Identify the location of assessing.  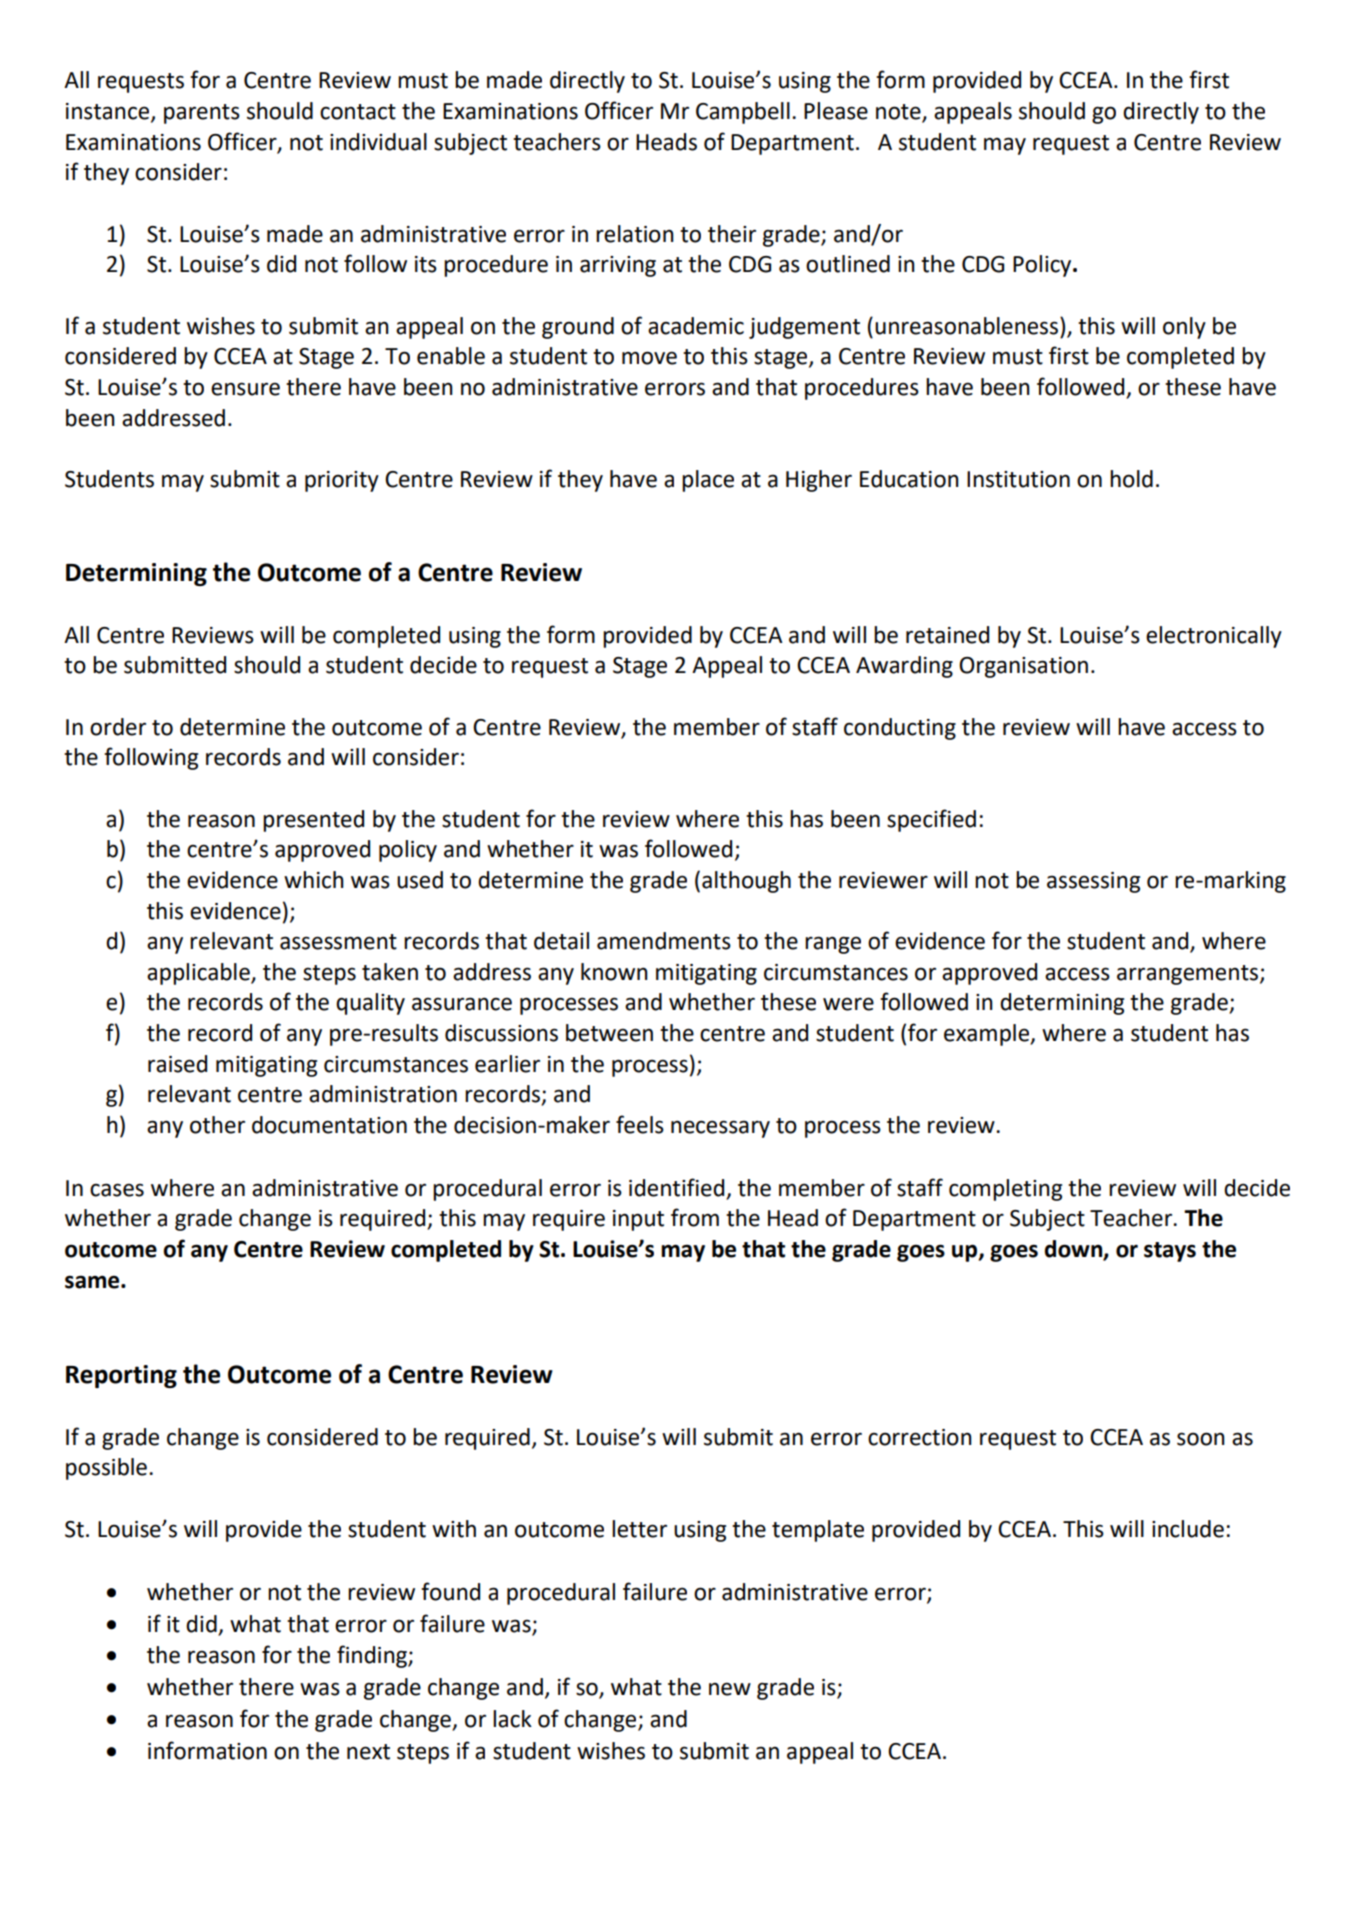
(1093, 882).
